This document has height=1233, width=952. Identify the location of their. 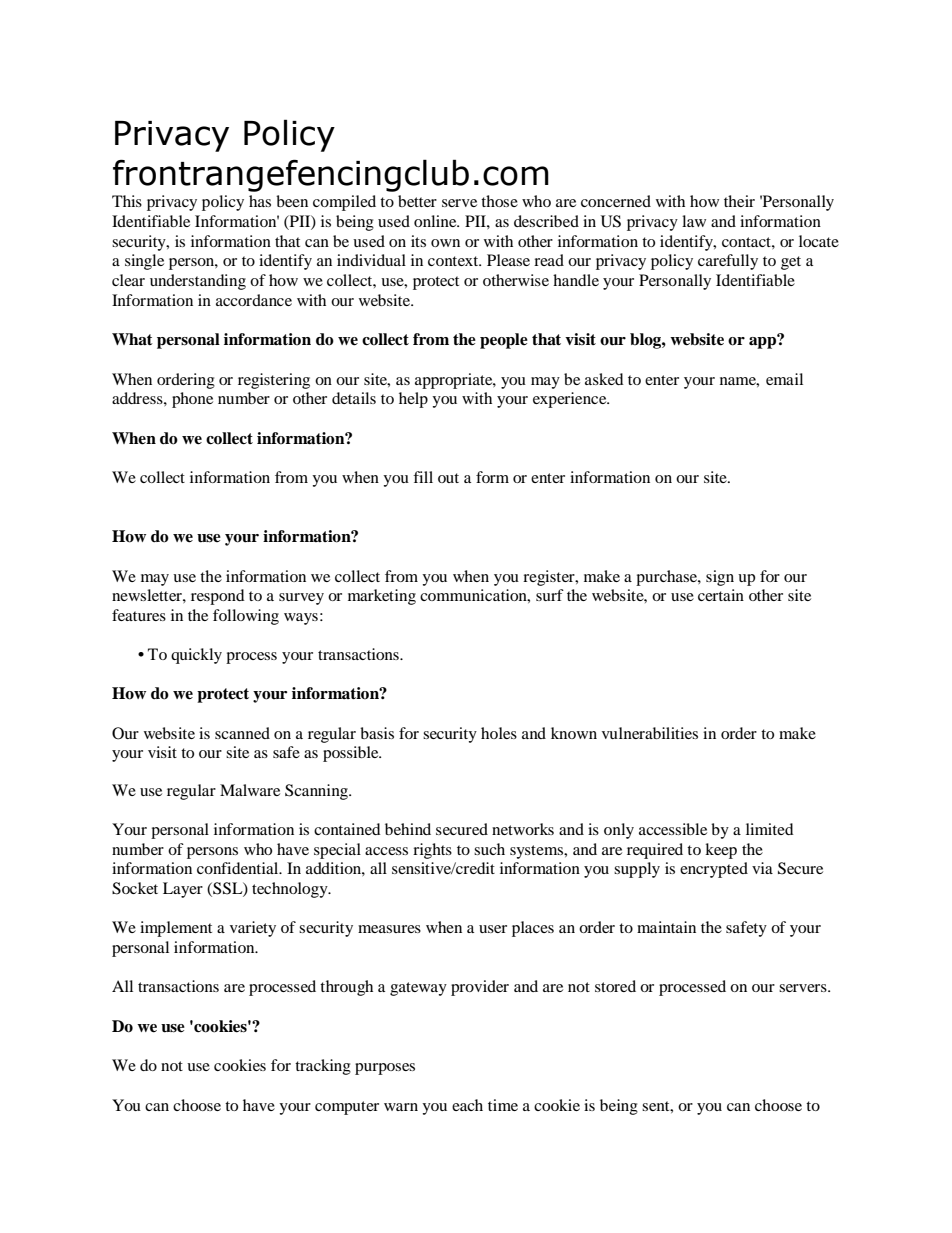
(739, 201).
